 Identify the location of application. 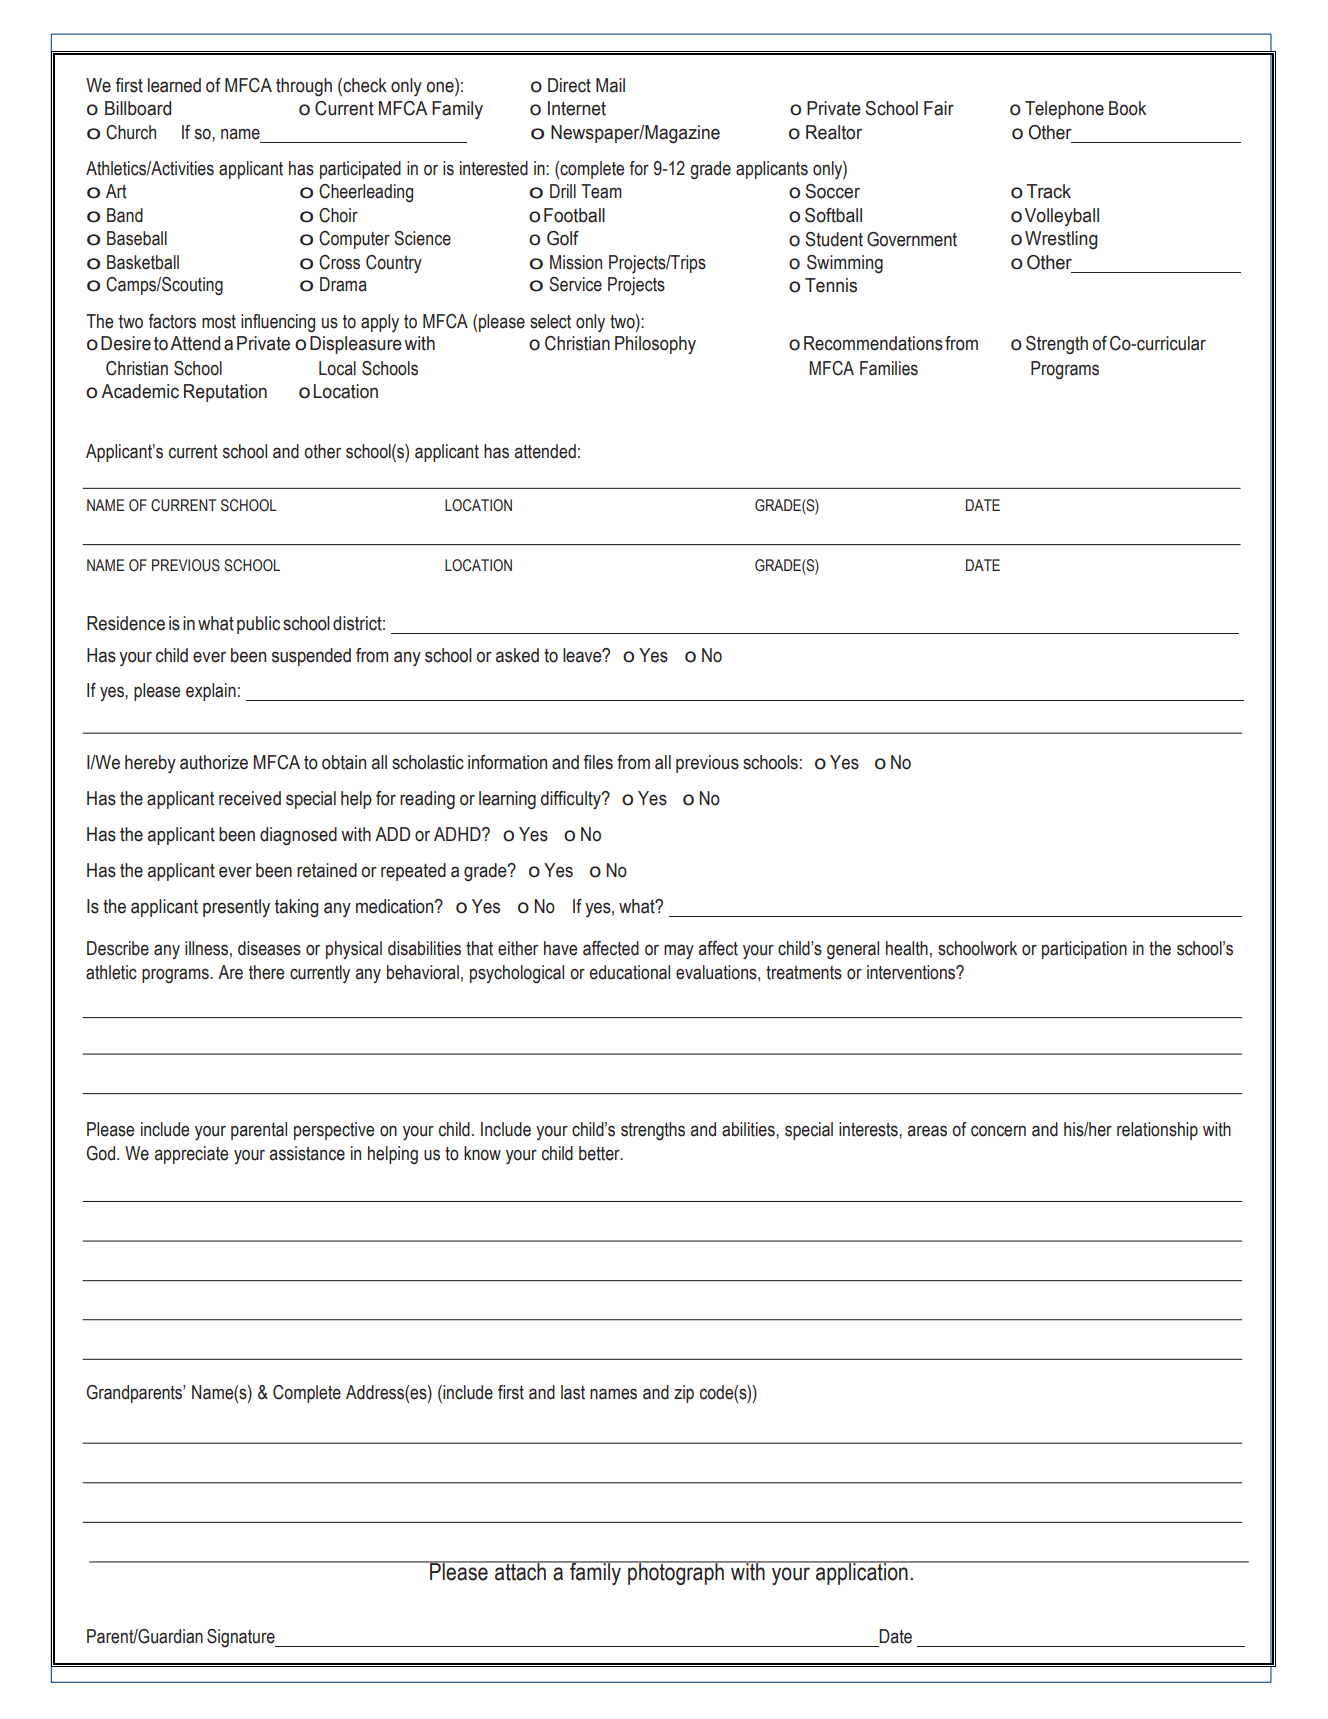
(862, 1573).
